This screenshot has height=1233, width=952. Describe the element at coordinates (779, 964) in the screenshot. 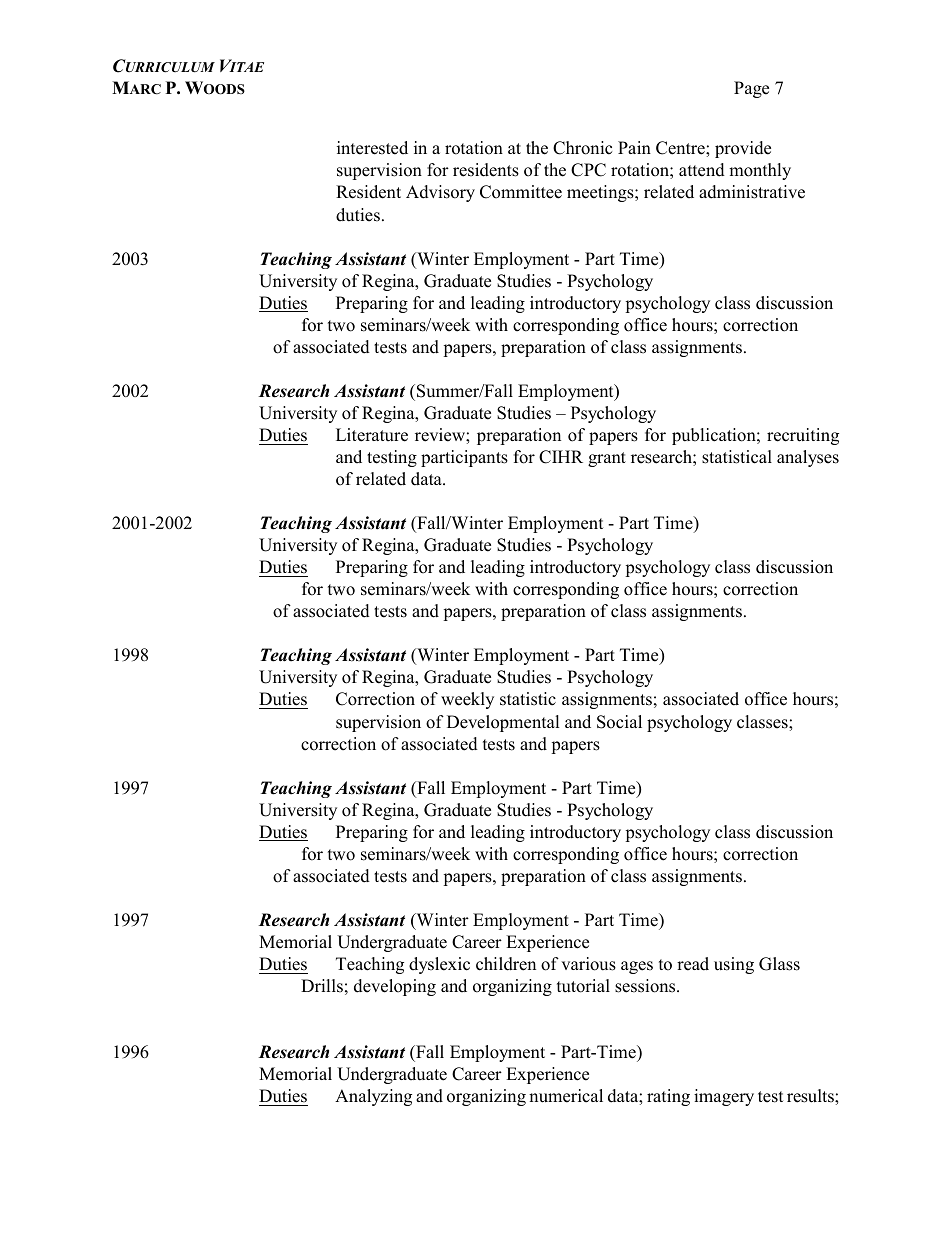

I see `Glass` at that location.
